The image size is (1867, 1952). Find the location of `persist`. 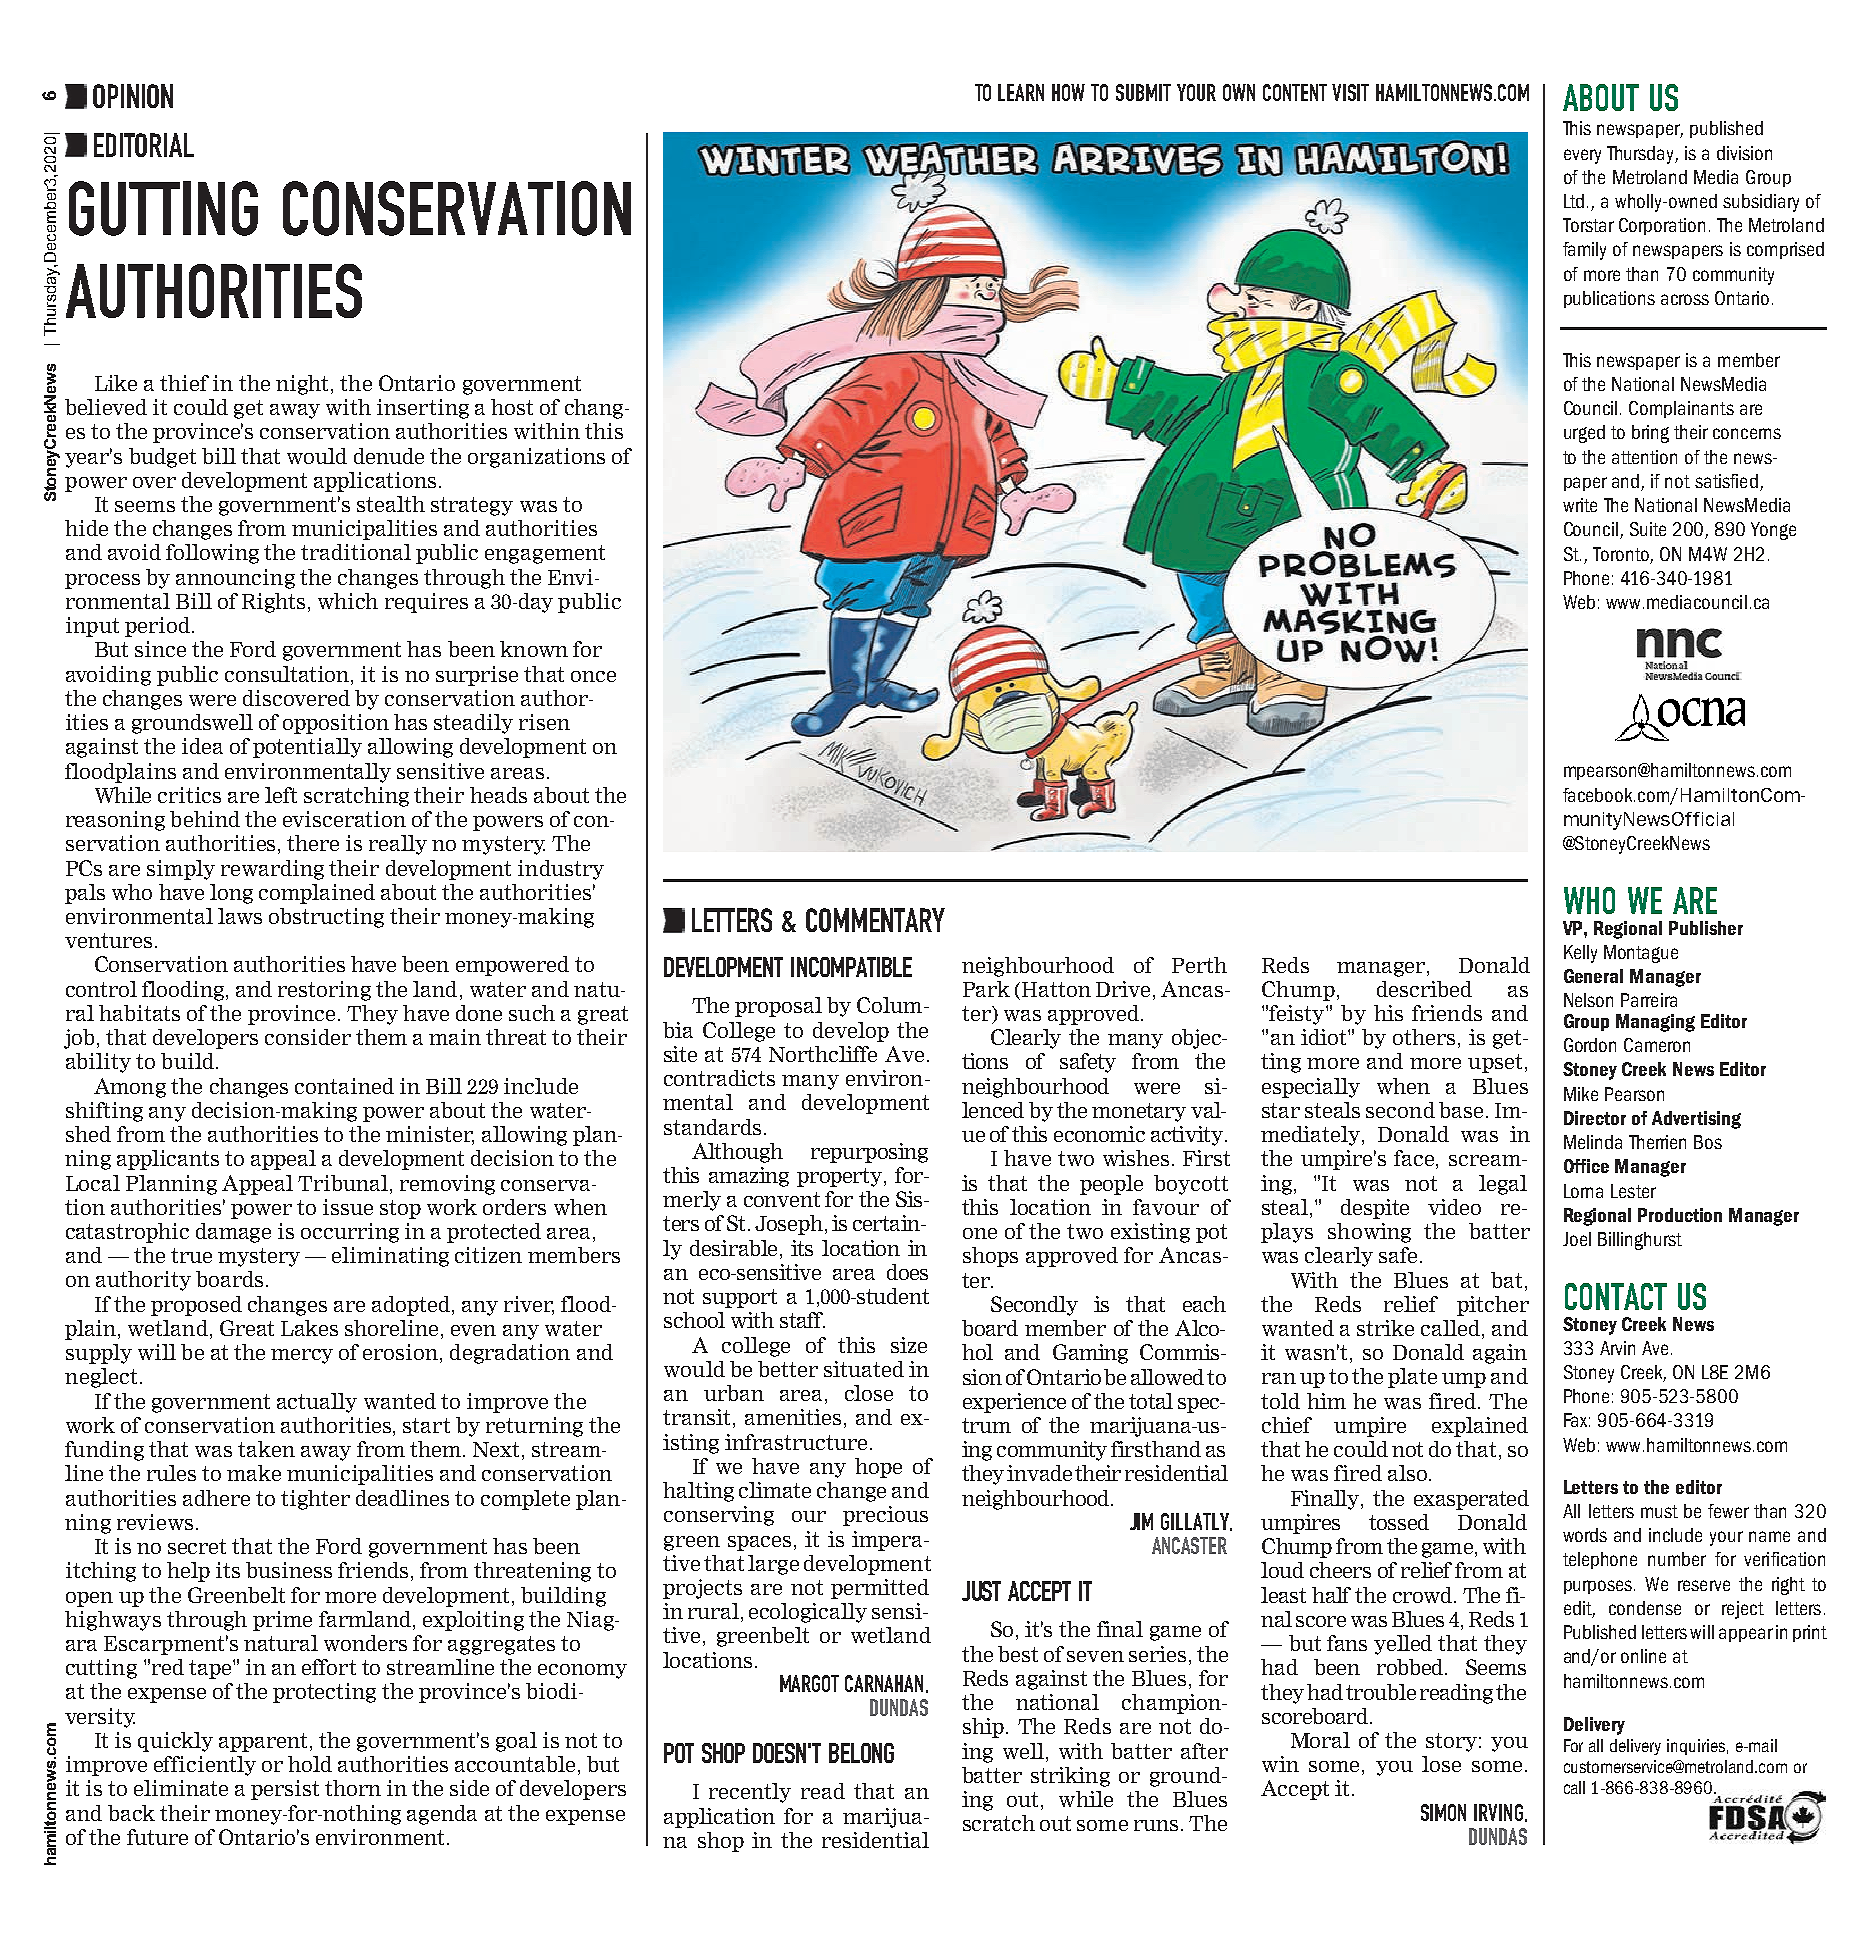

persist is located at coordinates (285, 1790).
